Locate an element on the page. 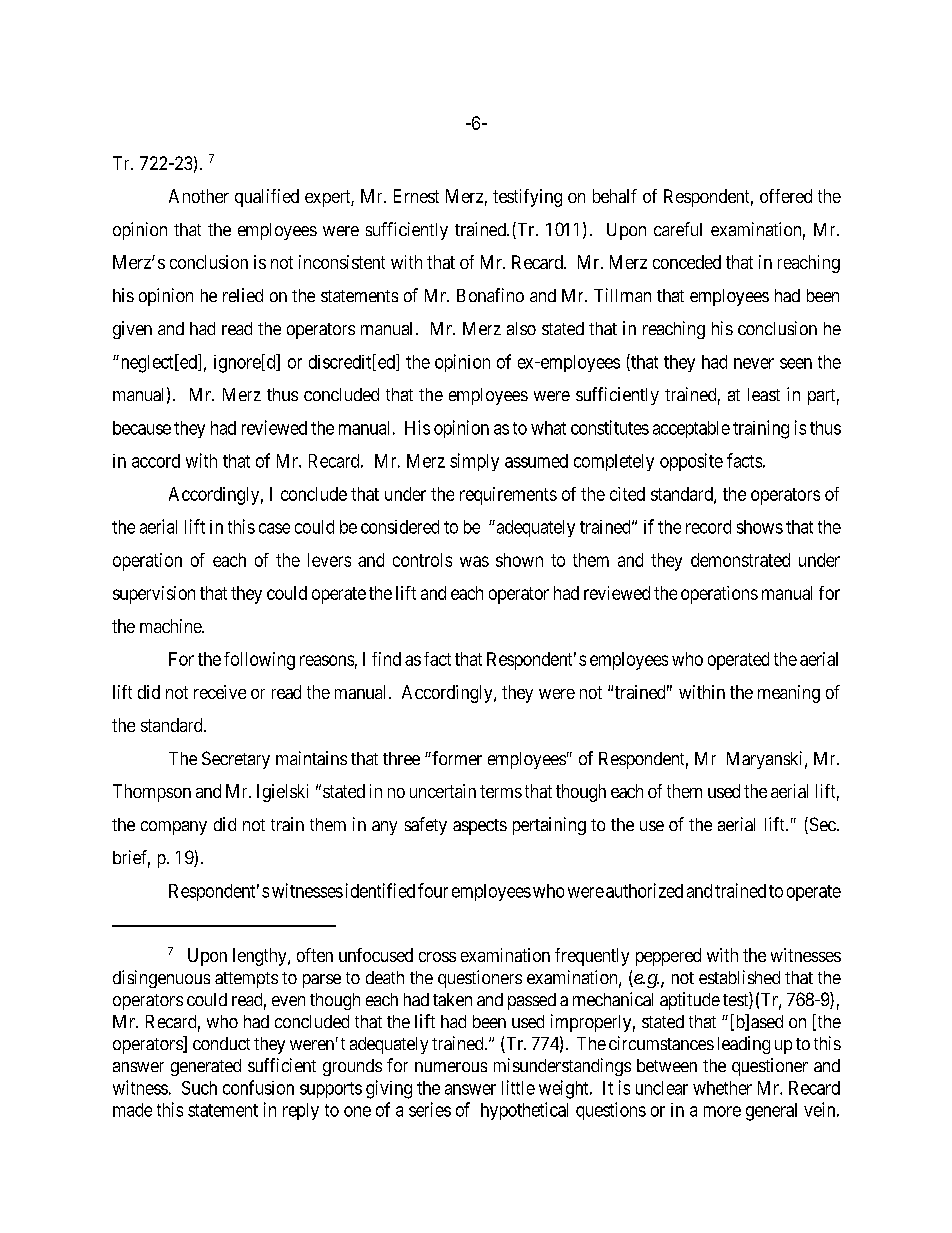  simply is located at coordinates (474, 462).
